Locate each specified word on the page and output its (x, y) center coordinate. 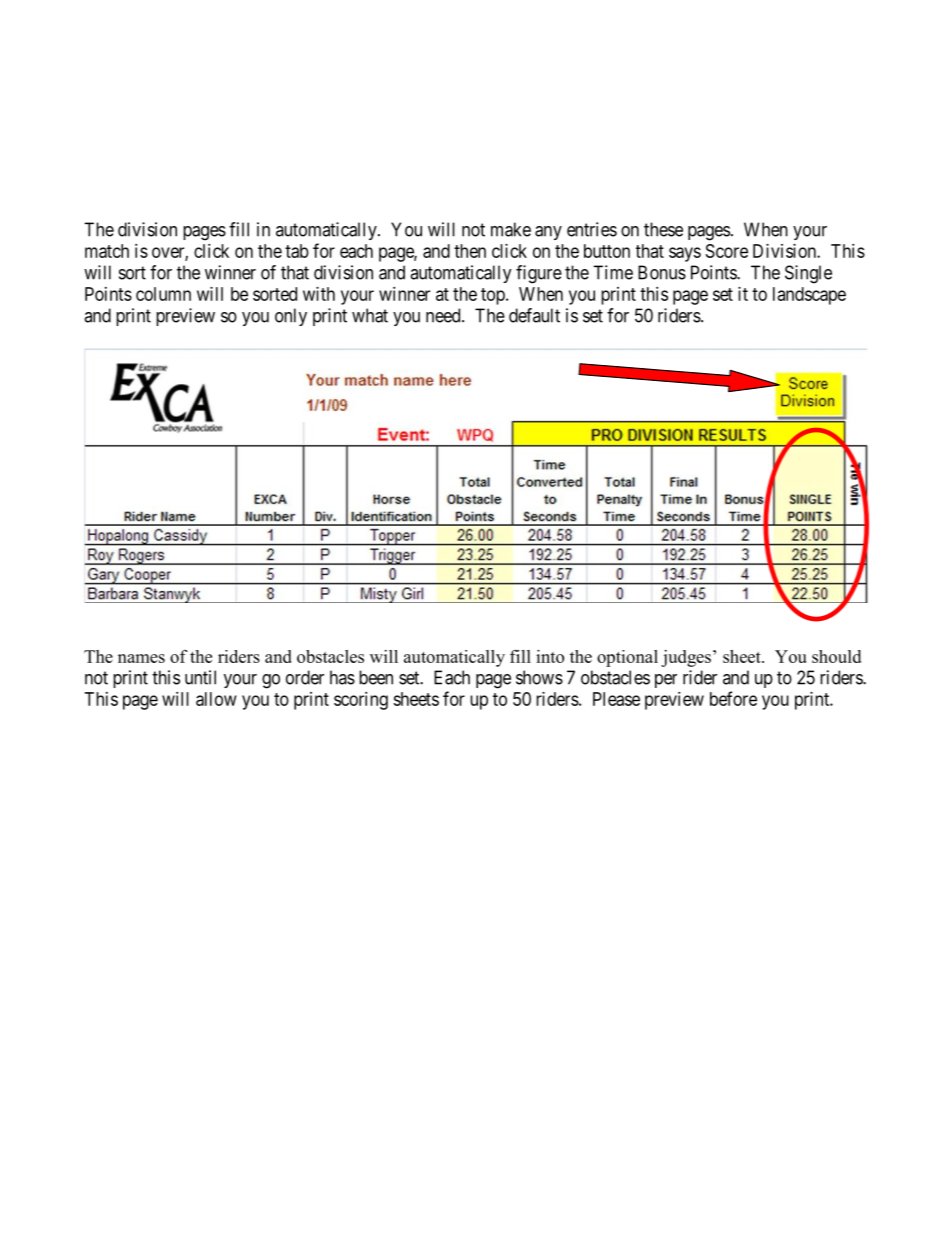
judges (686, 658)
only (291, 317)
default (534, 315)
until (200, 677)
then (470, 251)
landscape (809, 296)
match (107, 251)
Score (727, 251)
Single (808, 274)
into (550, 656)
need (444, 315)
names (141, 658)
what (370, 315)
